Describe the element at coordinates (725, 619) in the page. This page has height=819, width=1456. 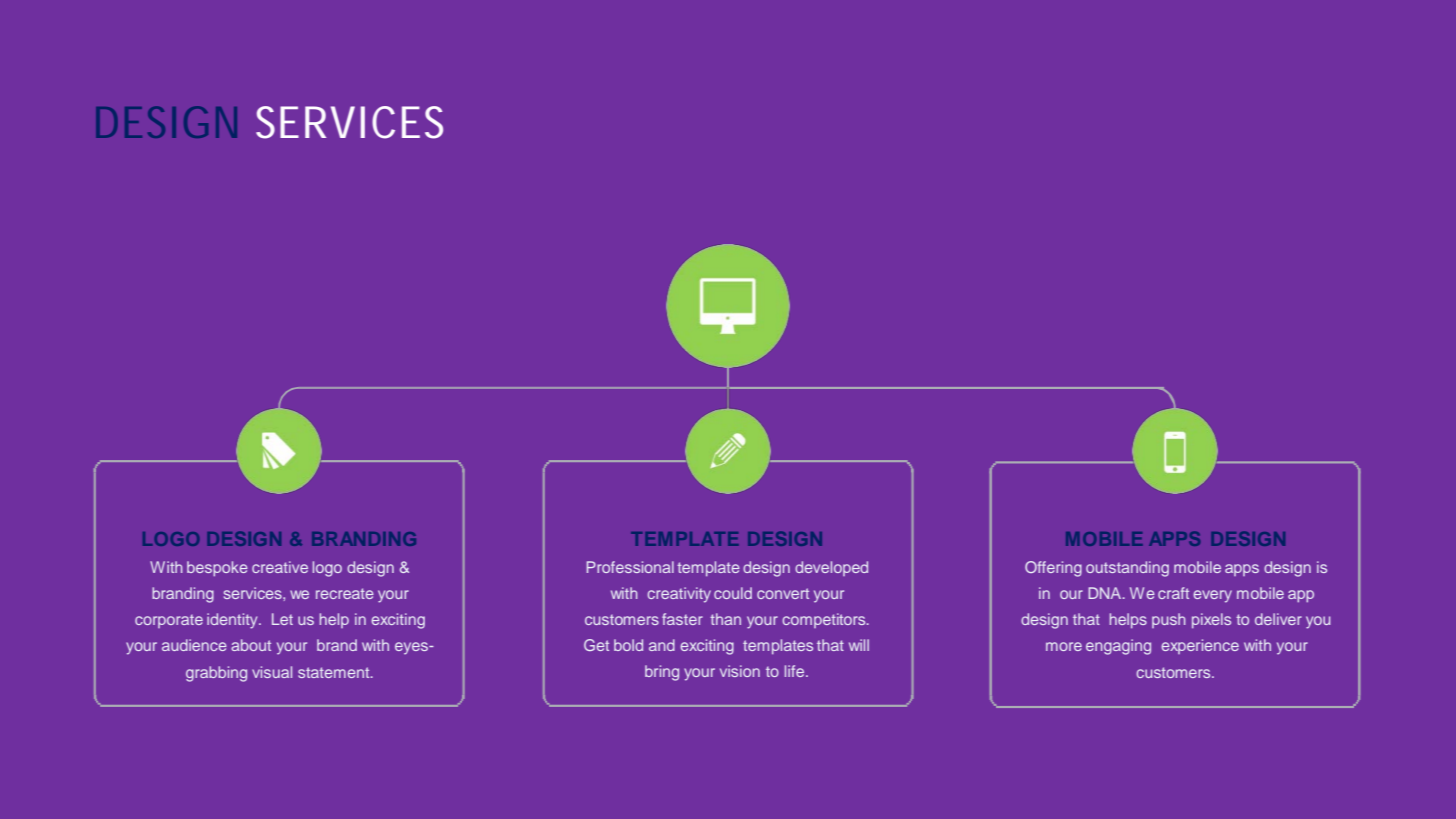
I see `than` at that location.
